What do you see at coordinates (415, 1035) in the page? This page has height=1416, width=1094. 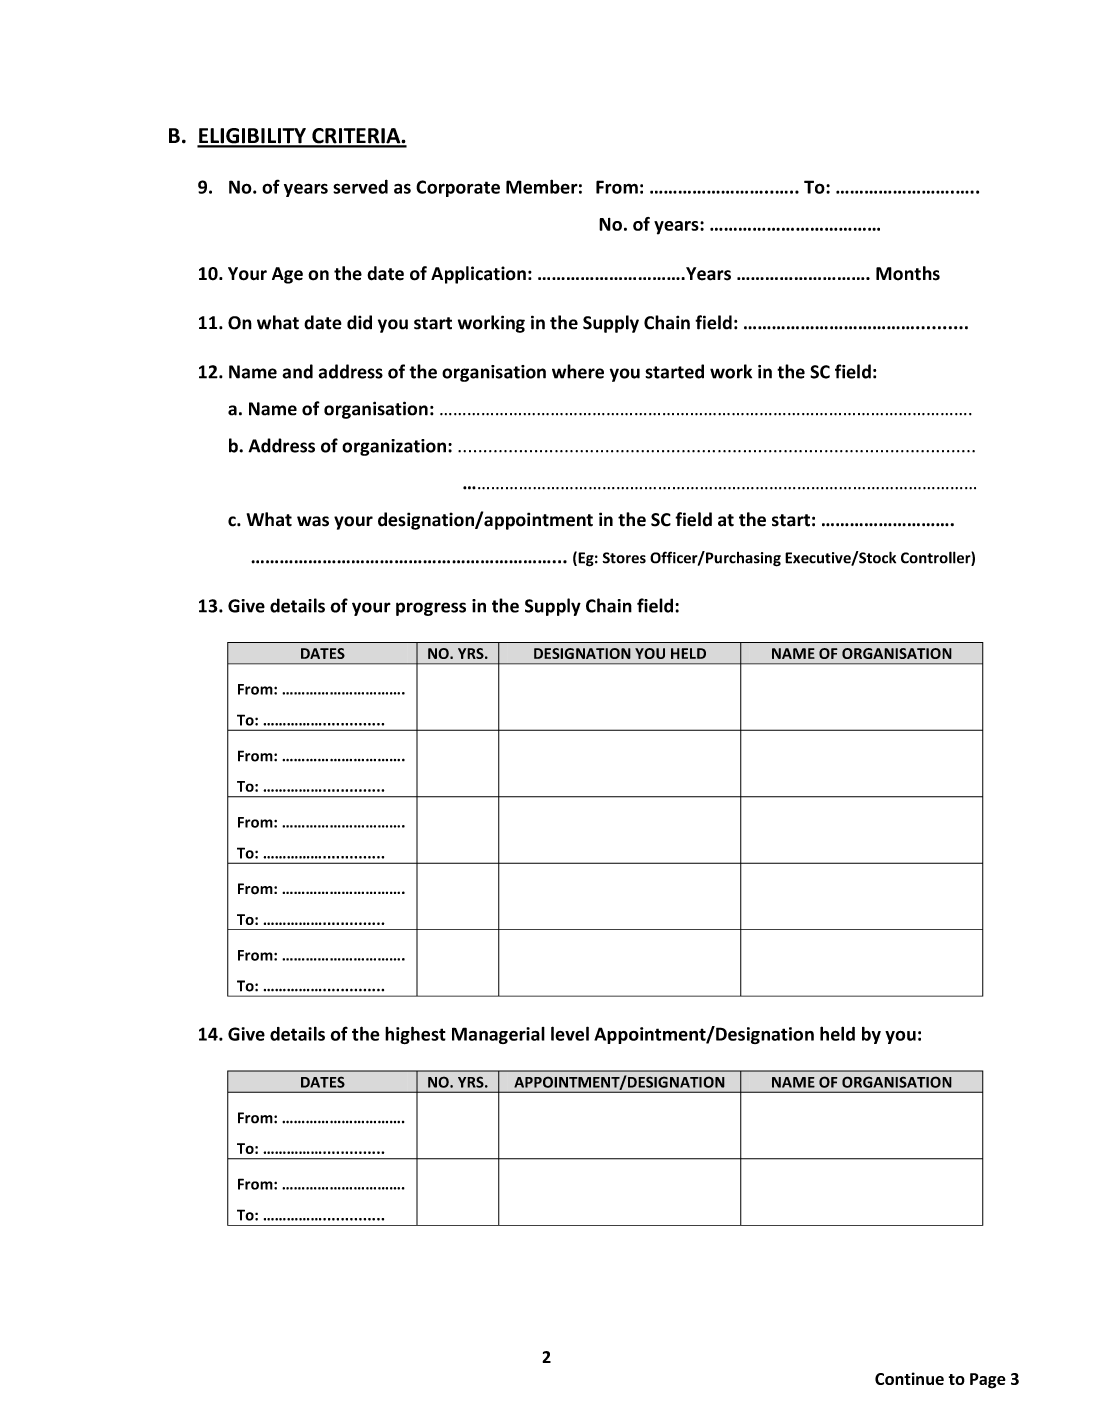 I see `highest` at bounding box center [415, 1035].
